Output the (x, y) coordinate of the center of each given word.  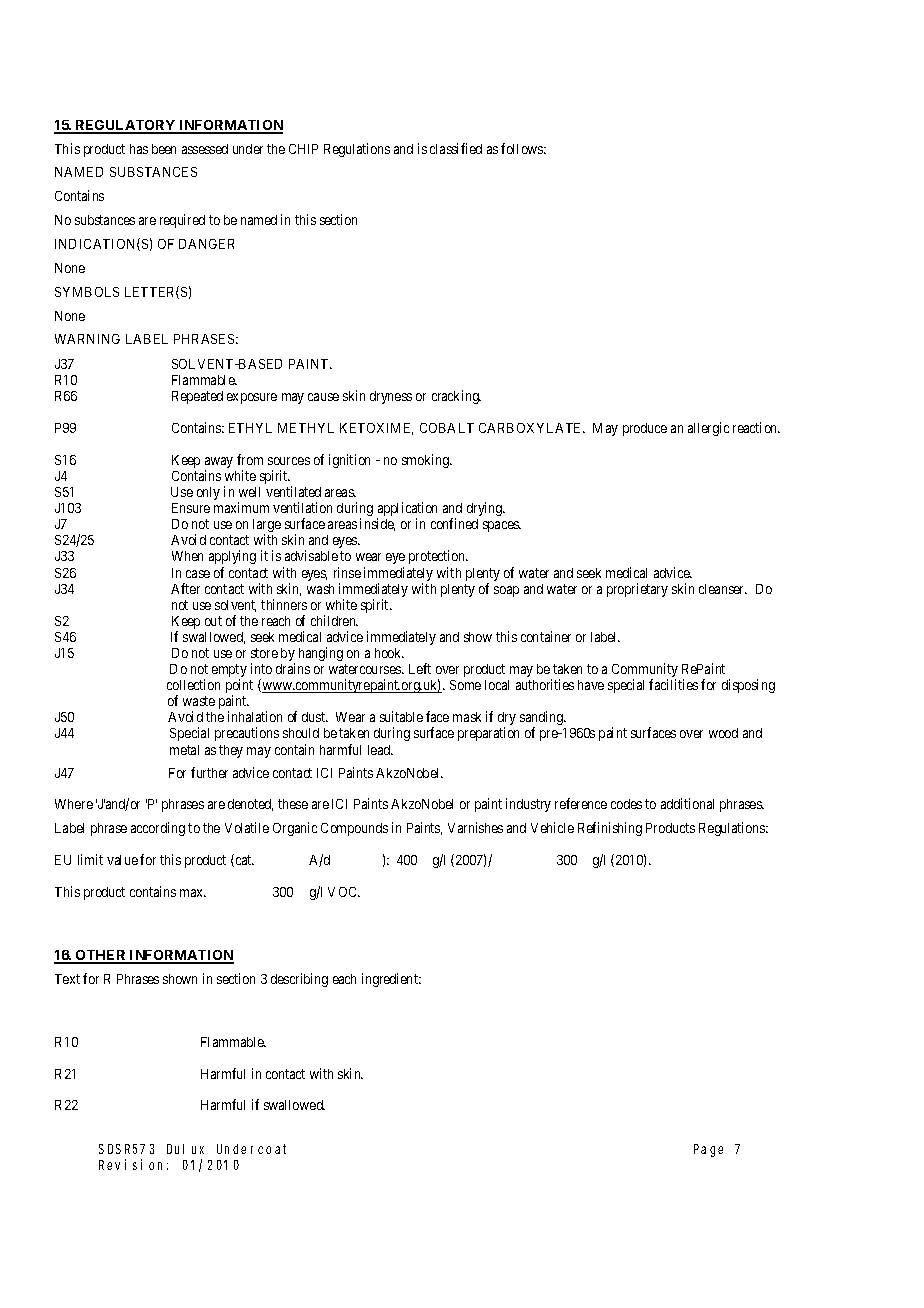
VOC (344, 892)
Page (708, 1150)
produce (645, 429)
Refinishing (610, 829)
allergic (708, 429)
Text (67, 979)
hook (389, 653)
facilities (673, 684)
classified (456, 148)
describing (299, 980)
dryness (391, 397)
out (213, 621)
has (139, 149)
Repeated (197, 397)
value (122, 860)
